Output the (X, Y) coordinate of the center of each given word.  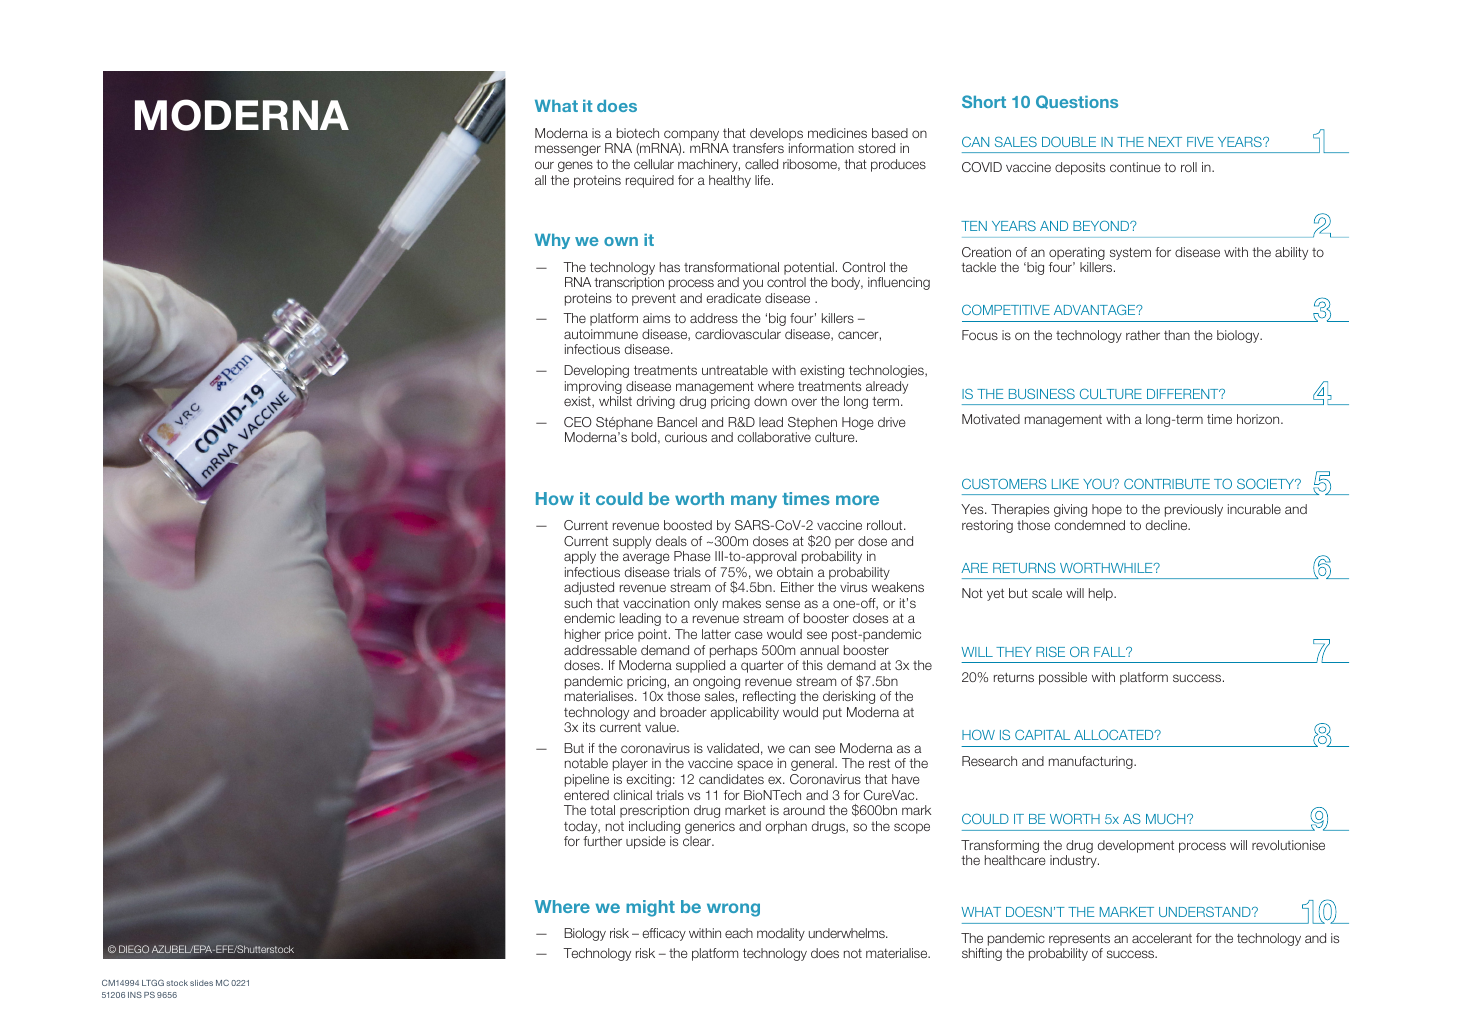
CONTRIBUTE (1167, 484)
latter (716, 634)
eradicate (733, 298)
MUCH (1167, 819)
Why (552, 241)
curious (686, 437)
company (691, 135)
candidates (731, 779)
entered (586, 795)
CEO (578, 422)
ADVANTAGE (1096, 310)
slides (201, 983)
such (578, 603)
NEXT (1165, 142)
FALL (1111, 652)
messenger (568, 150)
